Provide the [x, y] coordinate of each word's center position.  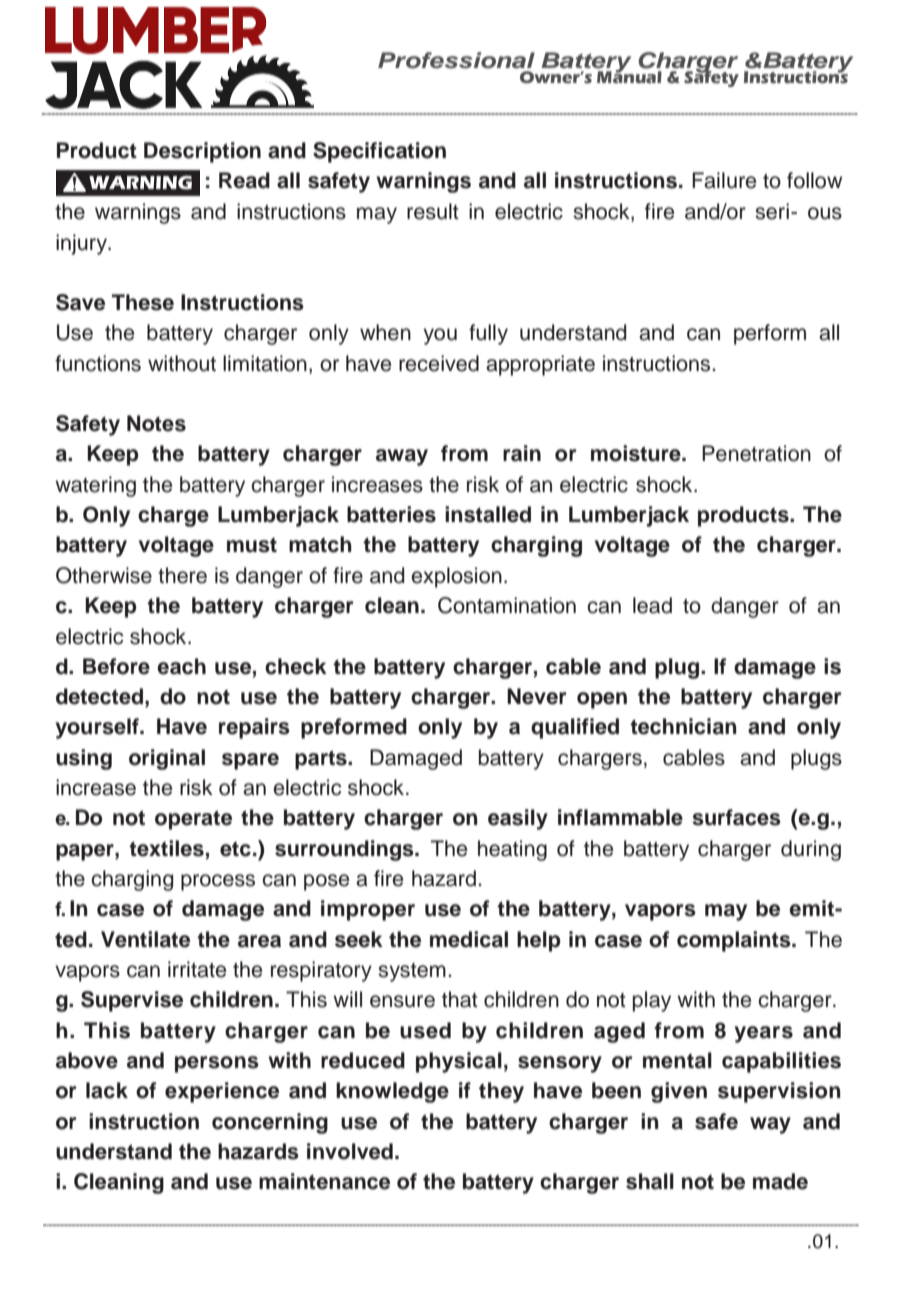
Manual [629, 76]
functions [98, 363]
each [181, 666]
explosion [456, 577]
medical [469, 939]
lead [652, 605]
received [439, 363]
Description [202, 152]
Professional [456, 60]
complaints [735, 941]
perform [770, 334]
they [501, 1092]
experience [222, 1092]
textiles [166, 848]
